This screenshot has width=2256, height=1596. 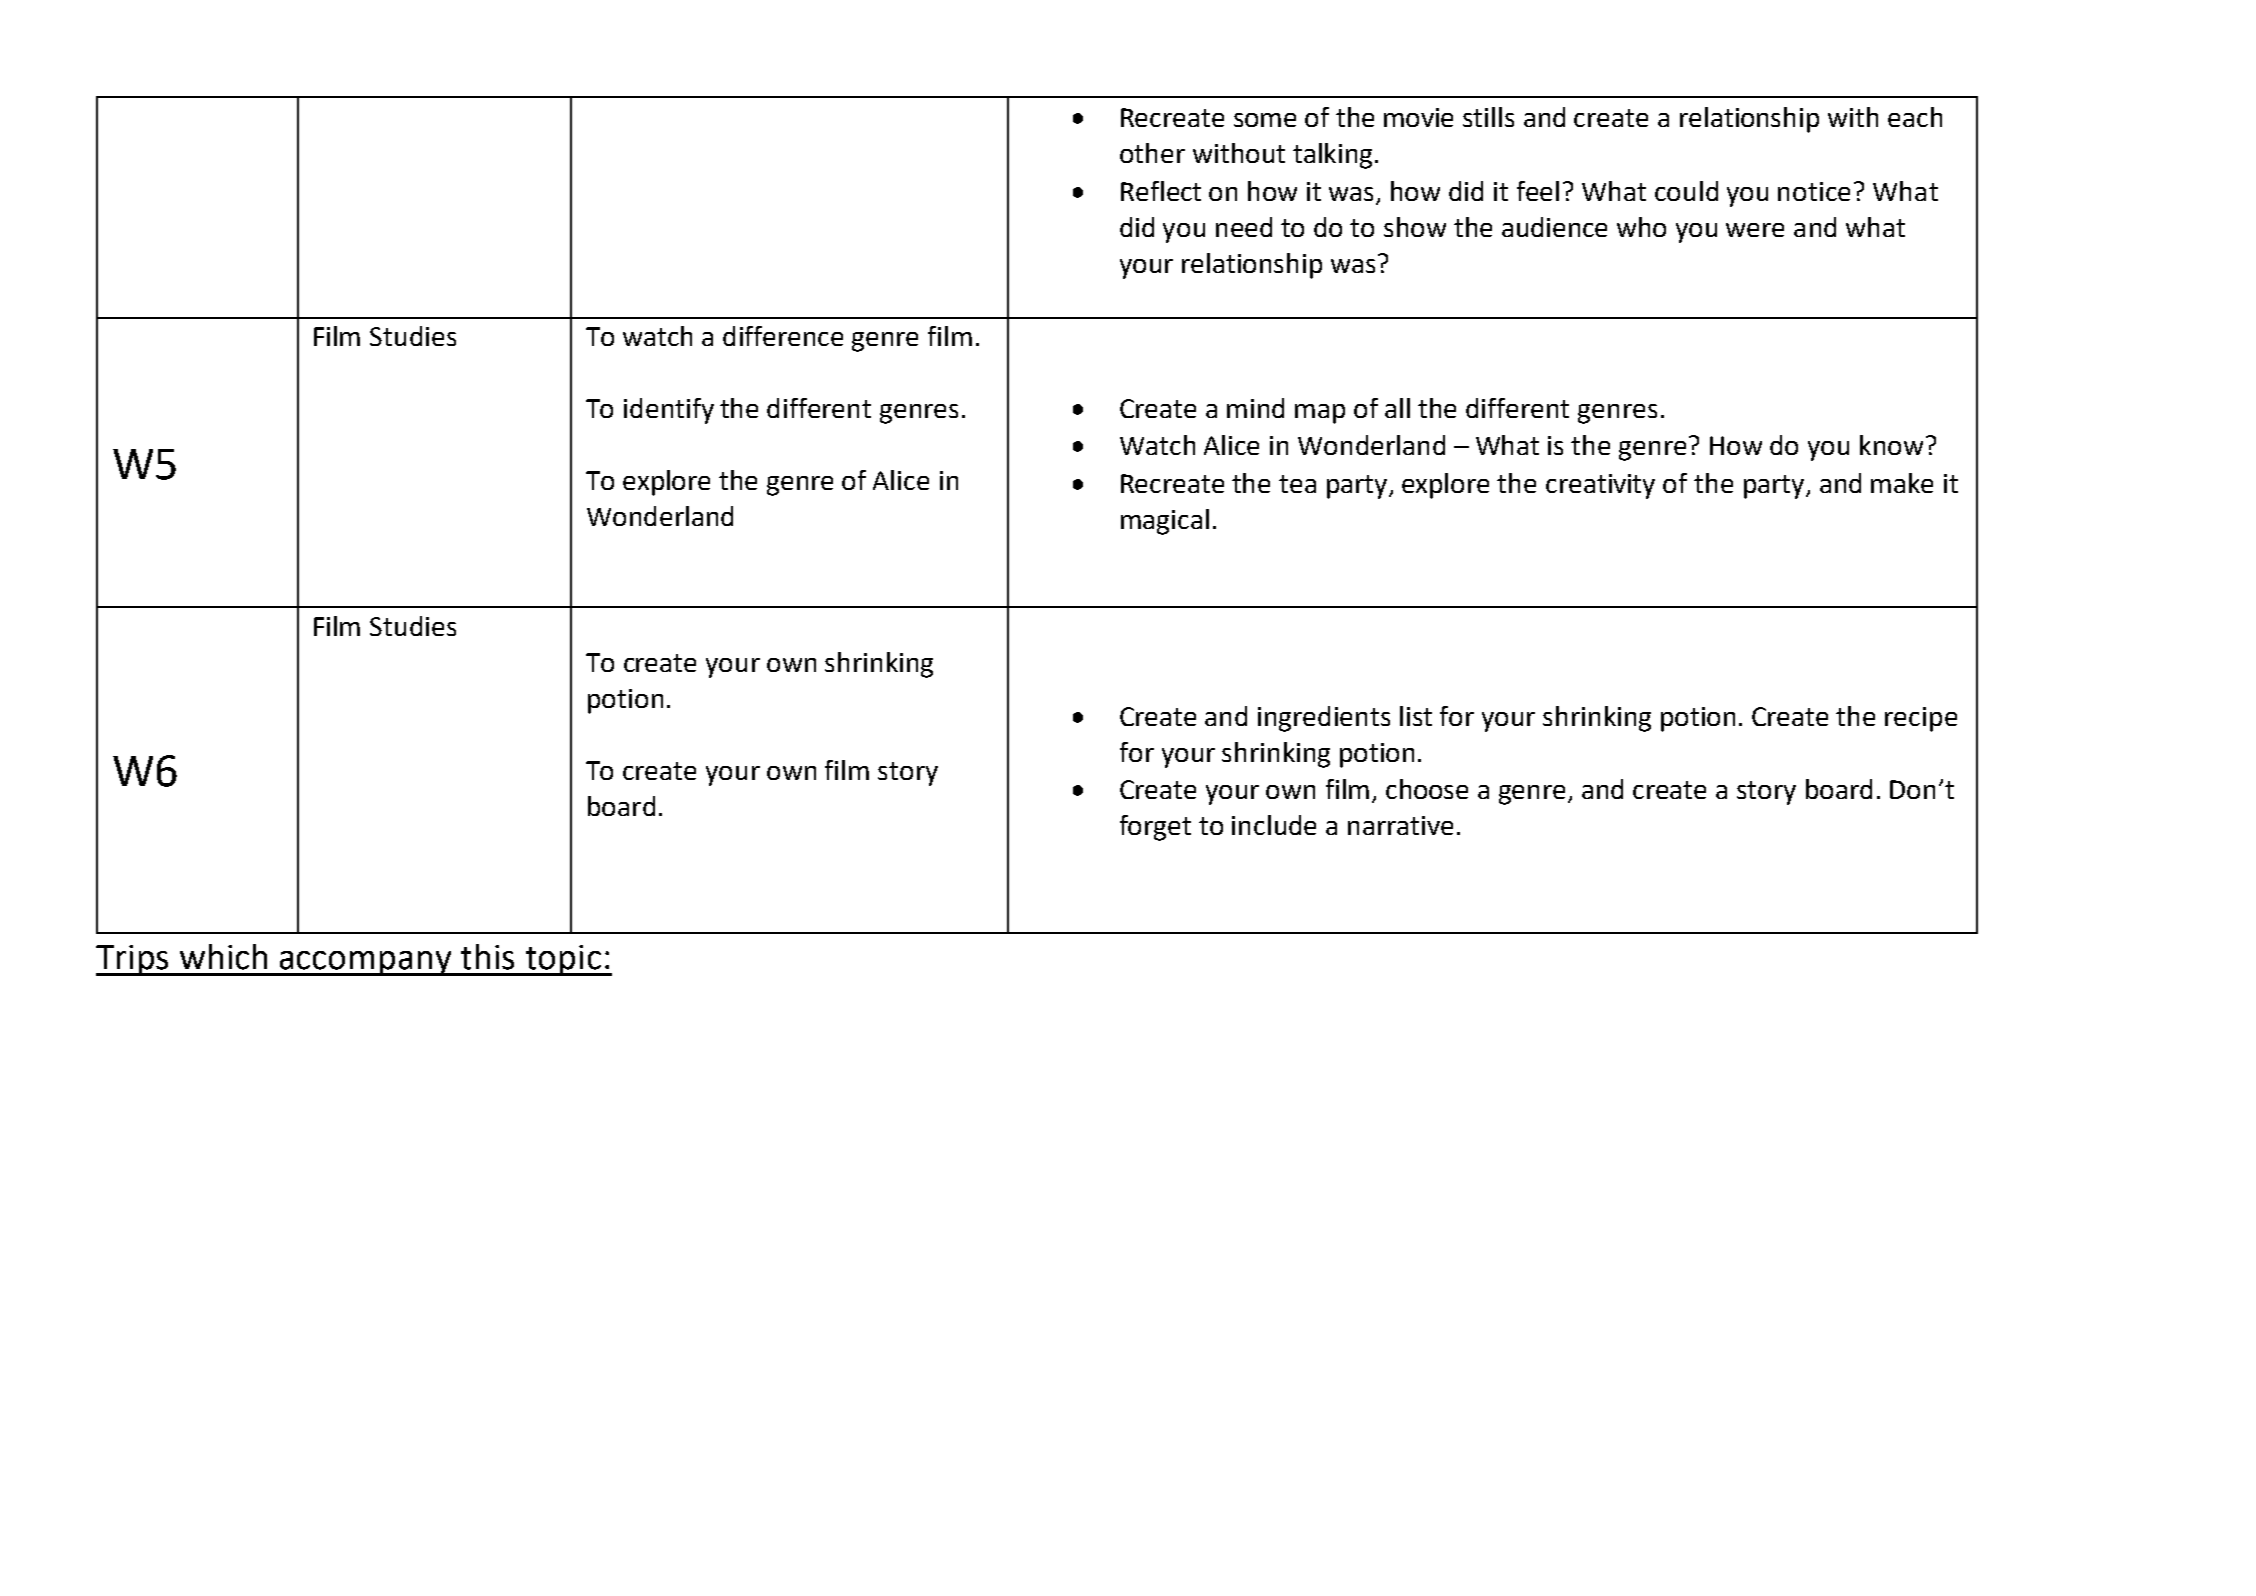 What do you see at coordinates (1921, 719) in the screenshot?
I see `recipe` at bounding box center [1921, 719].
